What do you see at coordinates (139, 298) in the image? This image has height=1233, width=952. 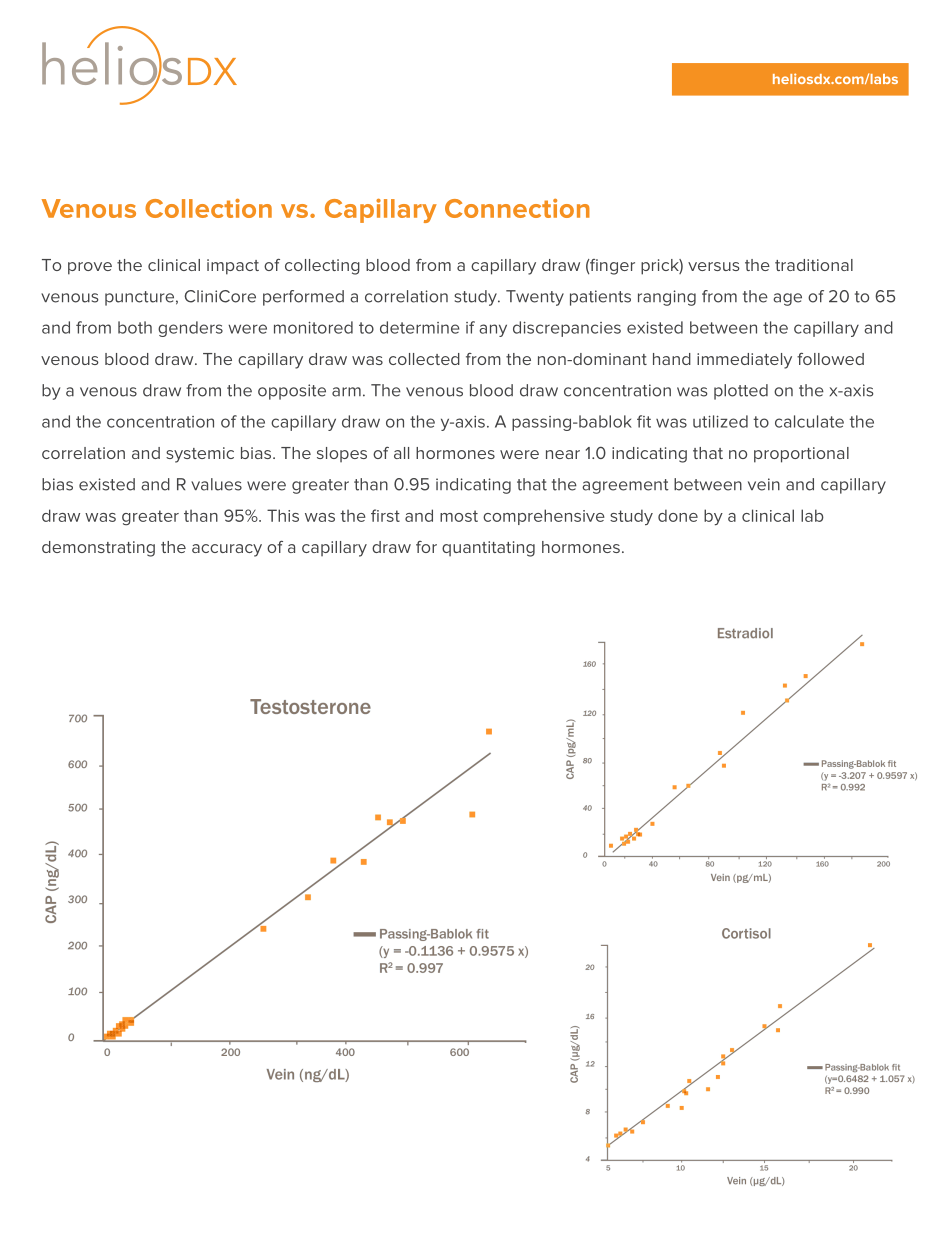 I see `puncture` at bounding box center [139, 298].
